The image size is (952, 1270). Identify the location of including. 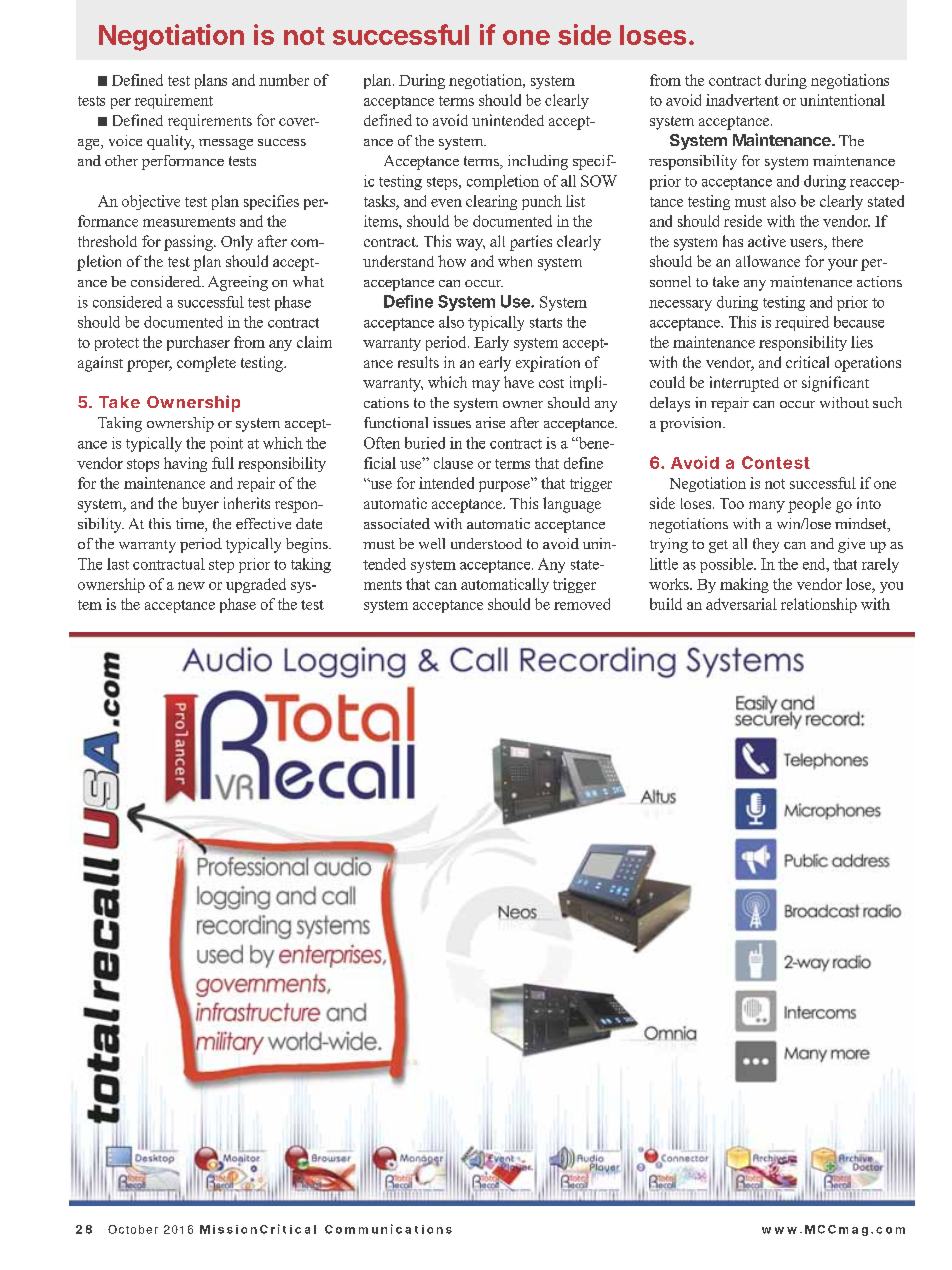
(538, 162).
